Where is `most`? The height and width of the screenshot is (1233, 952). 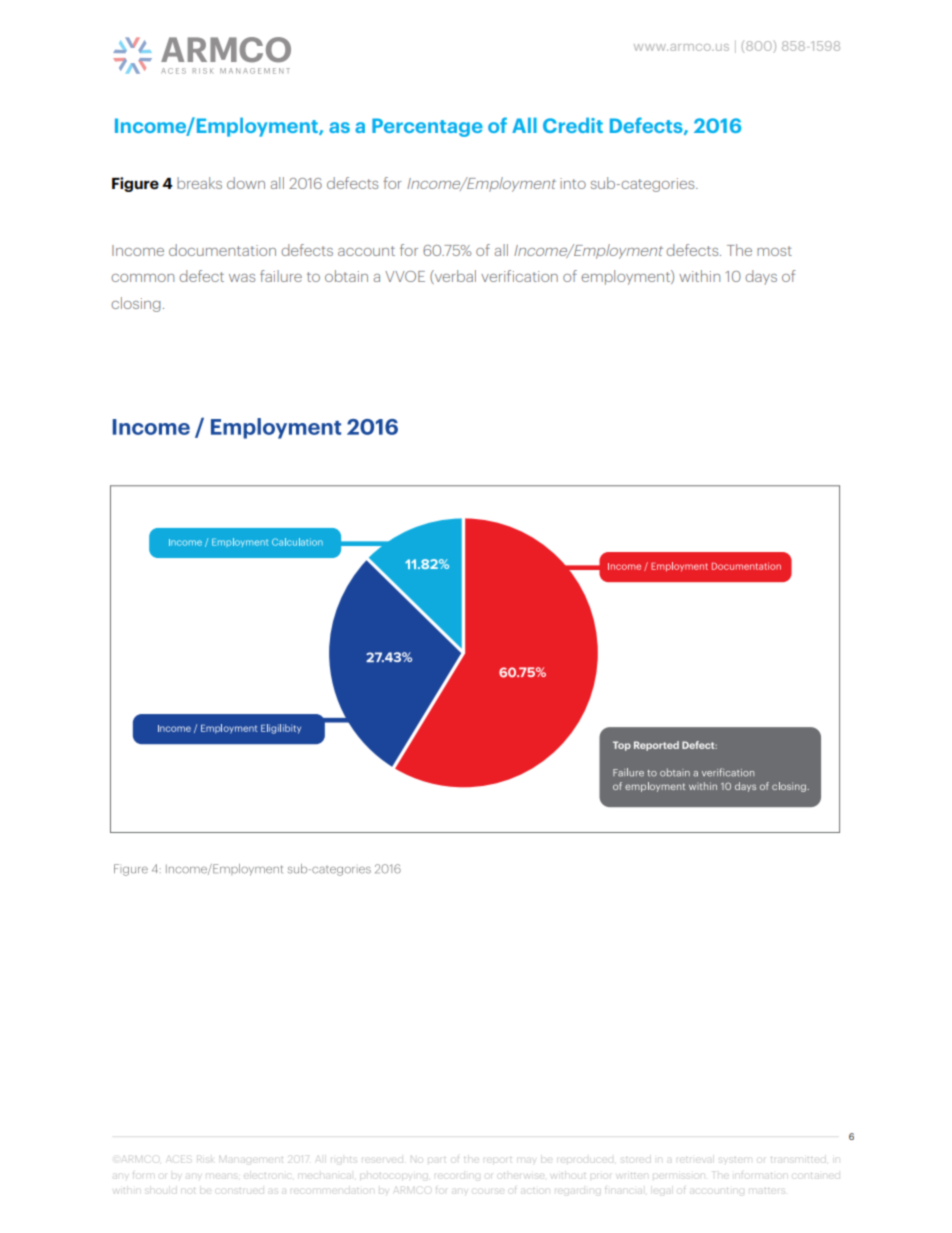 most is located at coordinates (774, 251).
